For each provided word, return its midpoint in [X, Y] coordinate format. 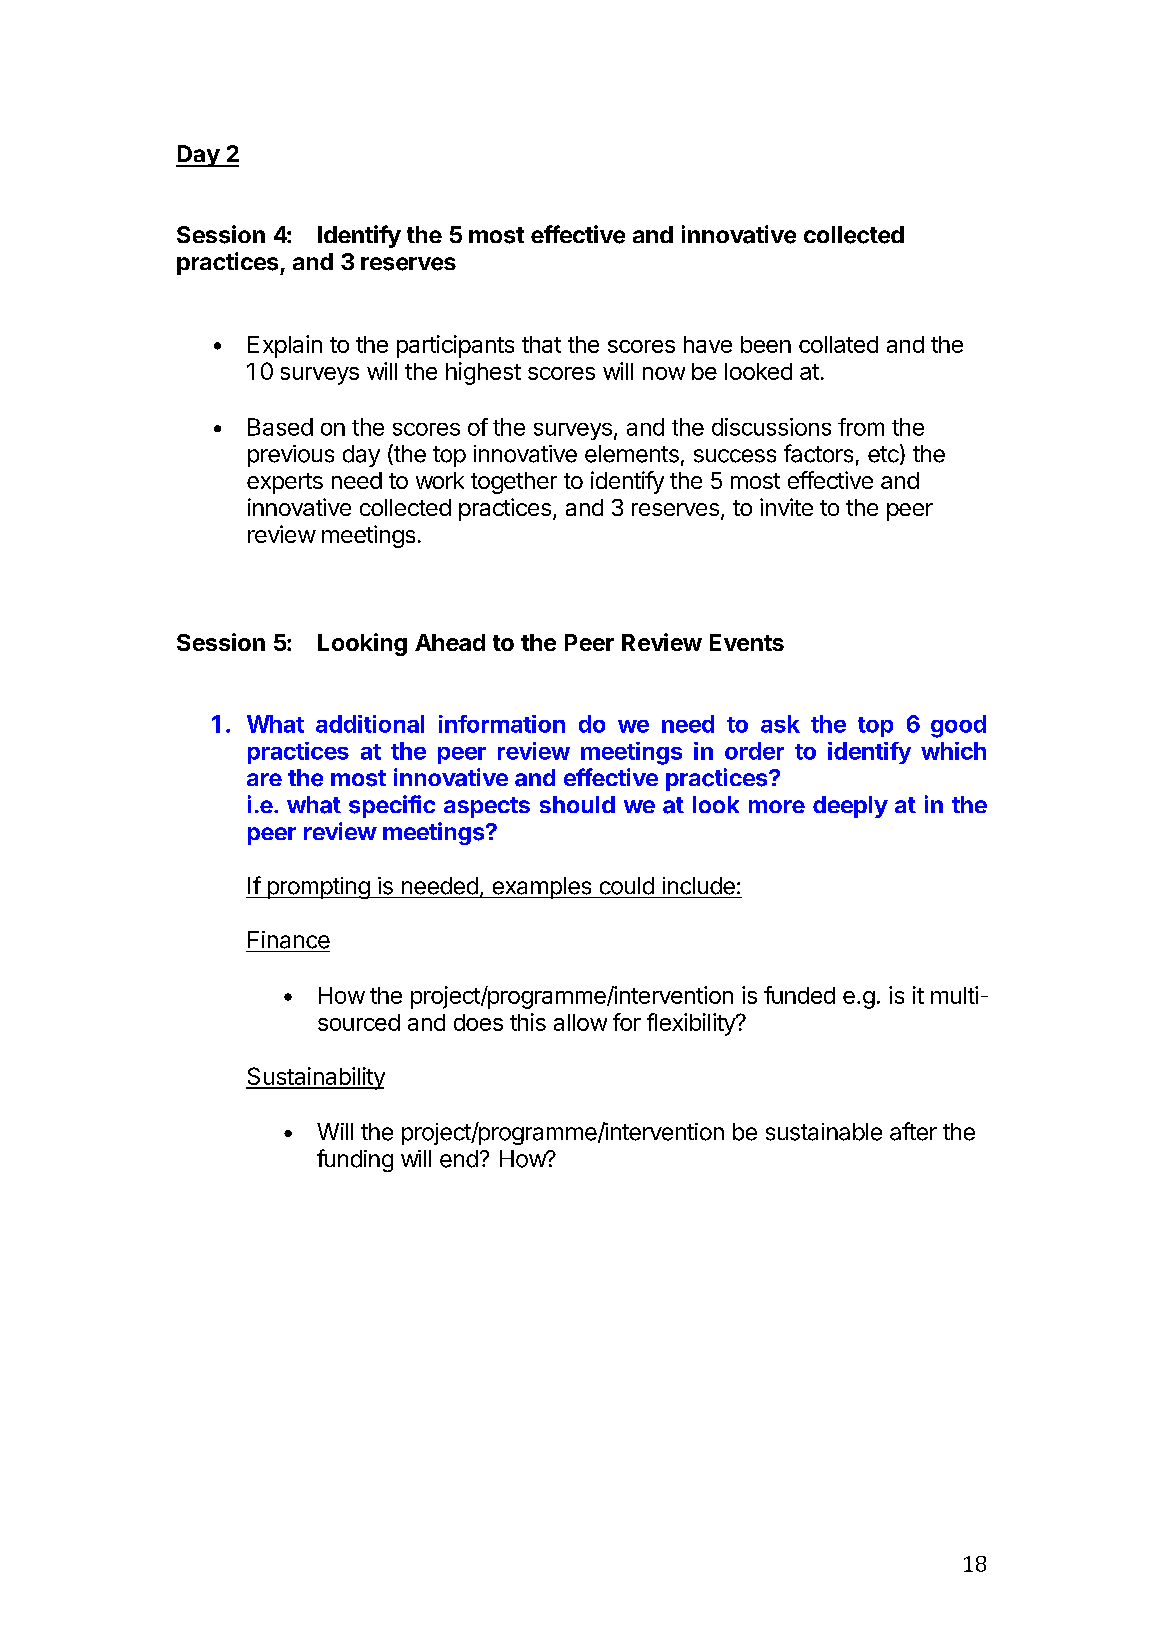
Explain [285, 346]
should [577, 804]
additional [370, 724]
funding [355, 1160]
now [664, 373]
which [953, 751]
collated [838, 344]
